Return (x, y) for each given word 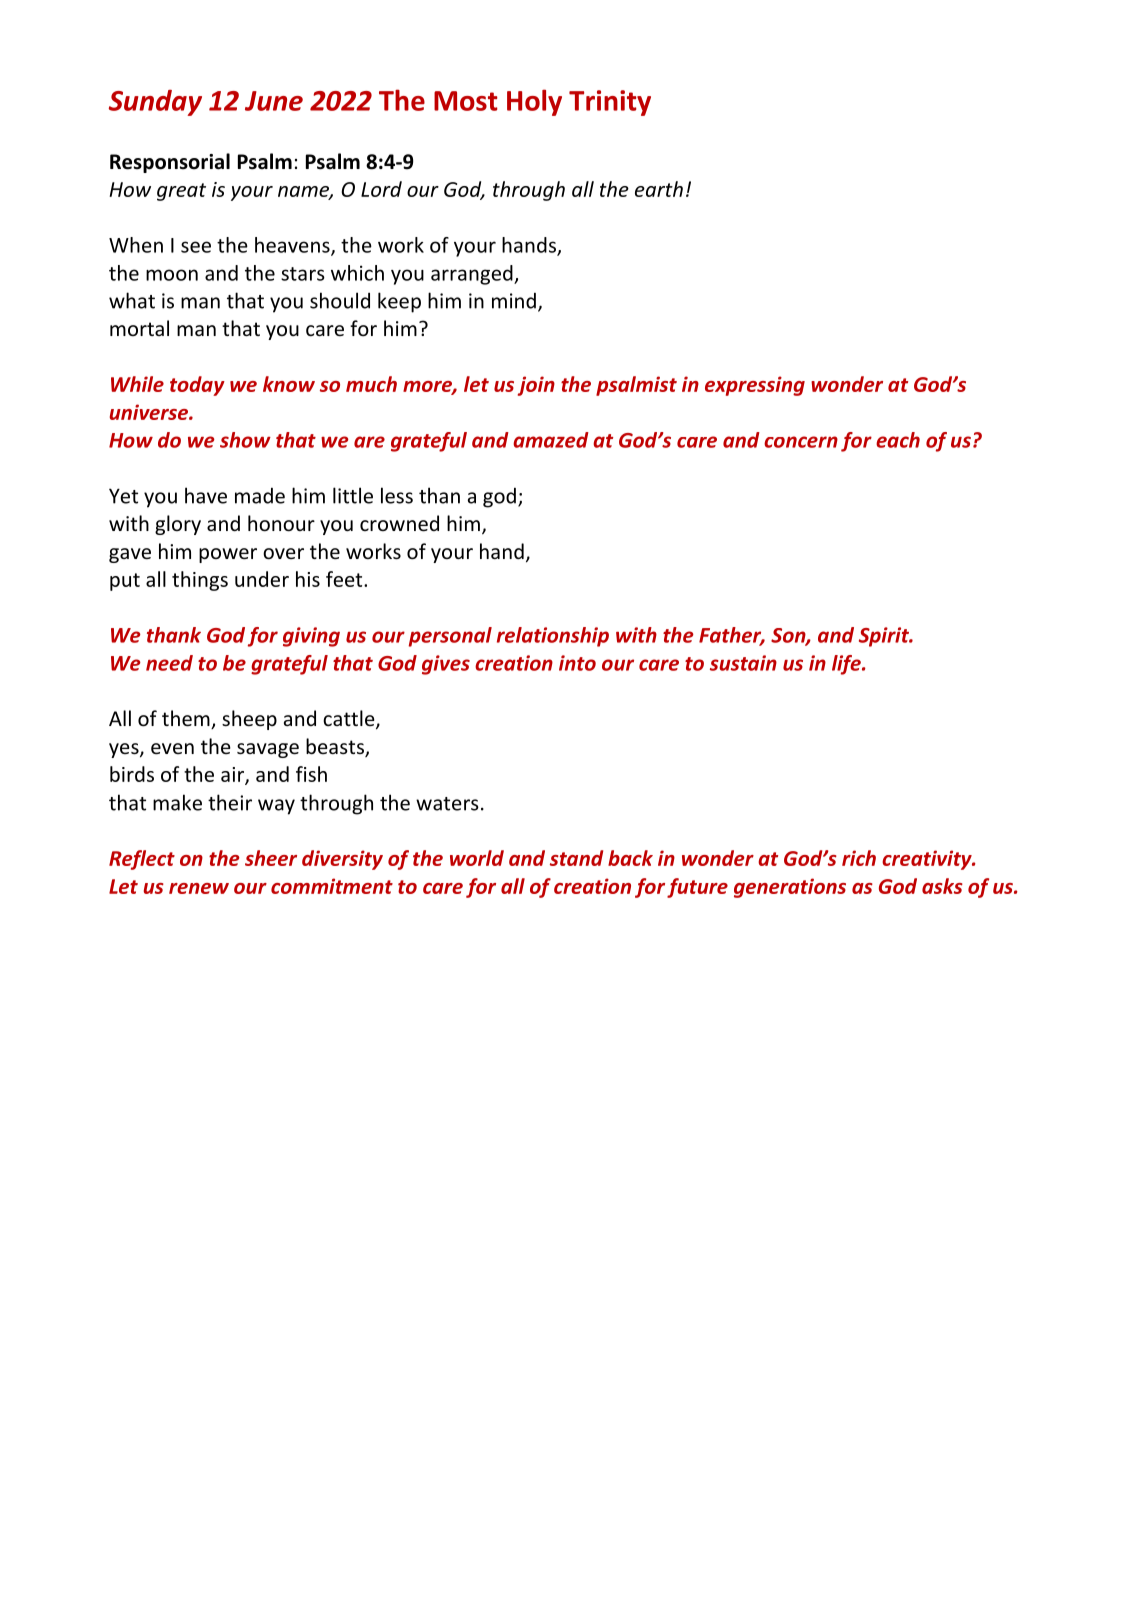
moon (172, 275)
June (274, 101)
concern (801, 442)
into (577, 663)
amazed (551, 440)
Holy (534, 102)
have (206, 495)
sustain (743, 663)
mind (514, 301)
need (169, 663)
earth (659, 189)
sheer (271, 858)
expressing (755, 386)
